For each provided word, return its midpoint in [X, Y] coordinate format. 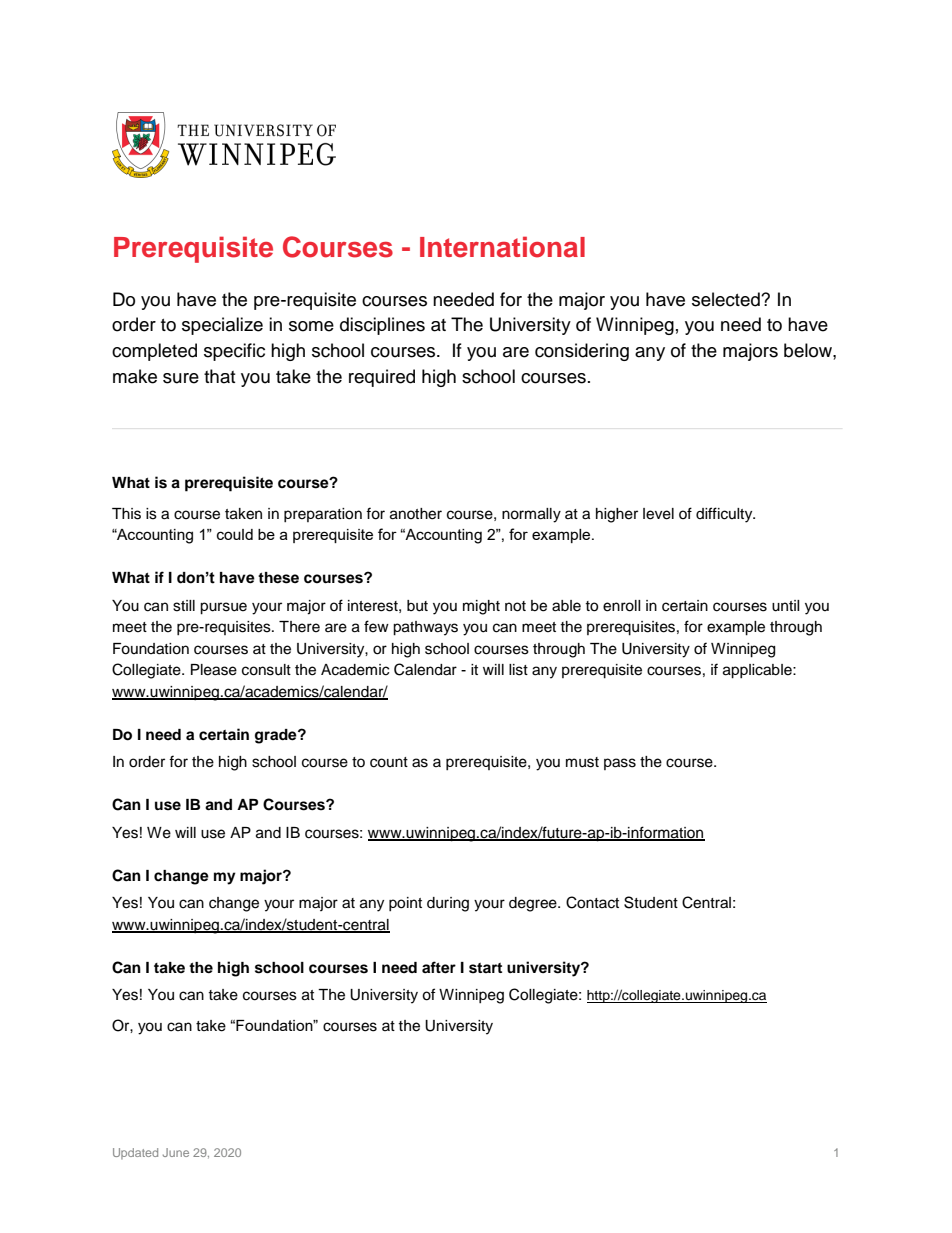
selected [727, 299]
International [502, 247]
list [518, 670]
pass [620, 764]
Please [214, 670]
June [176, 1152]
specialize [222, 326]
